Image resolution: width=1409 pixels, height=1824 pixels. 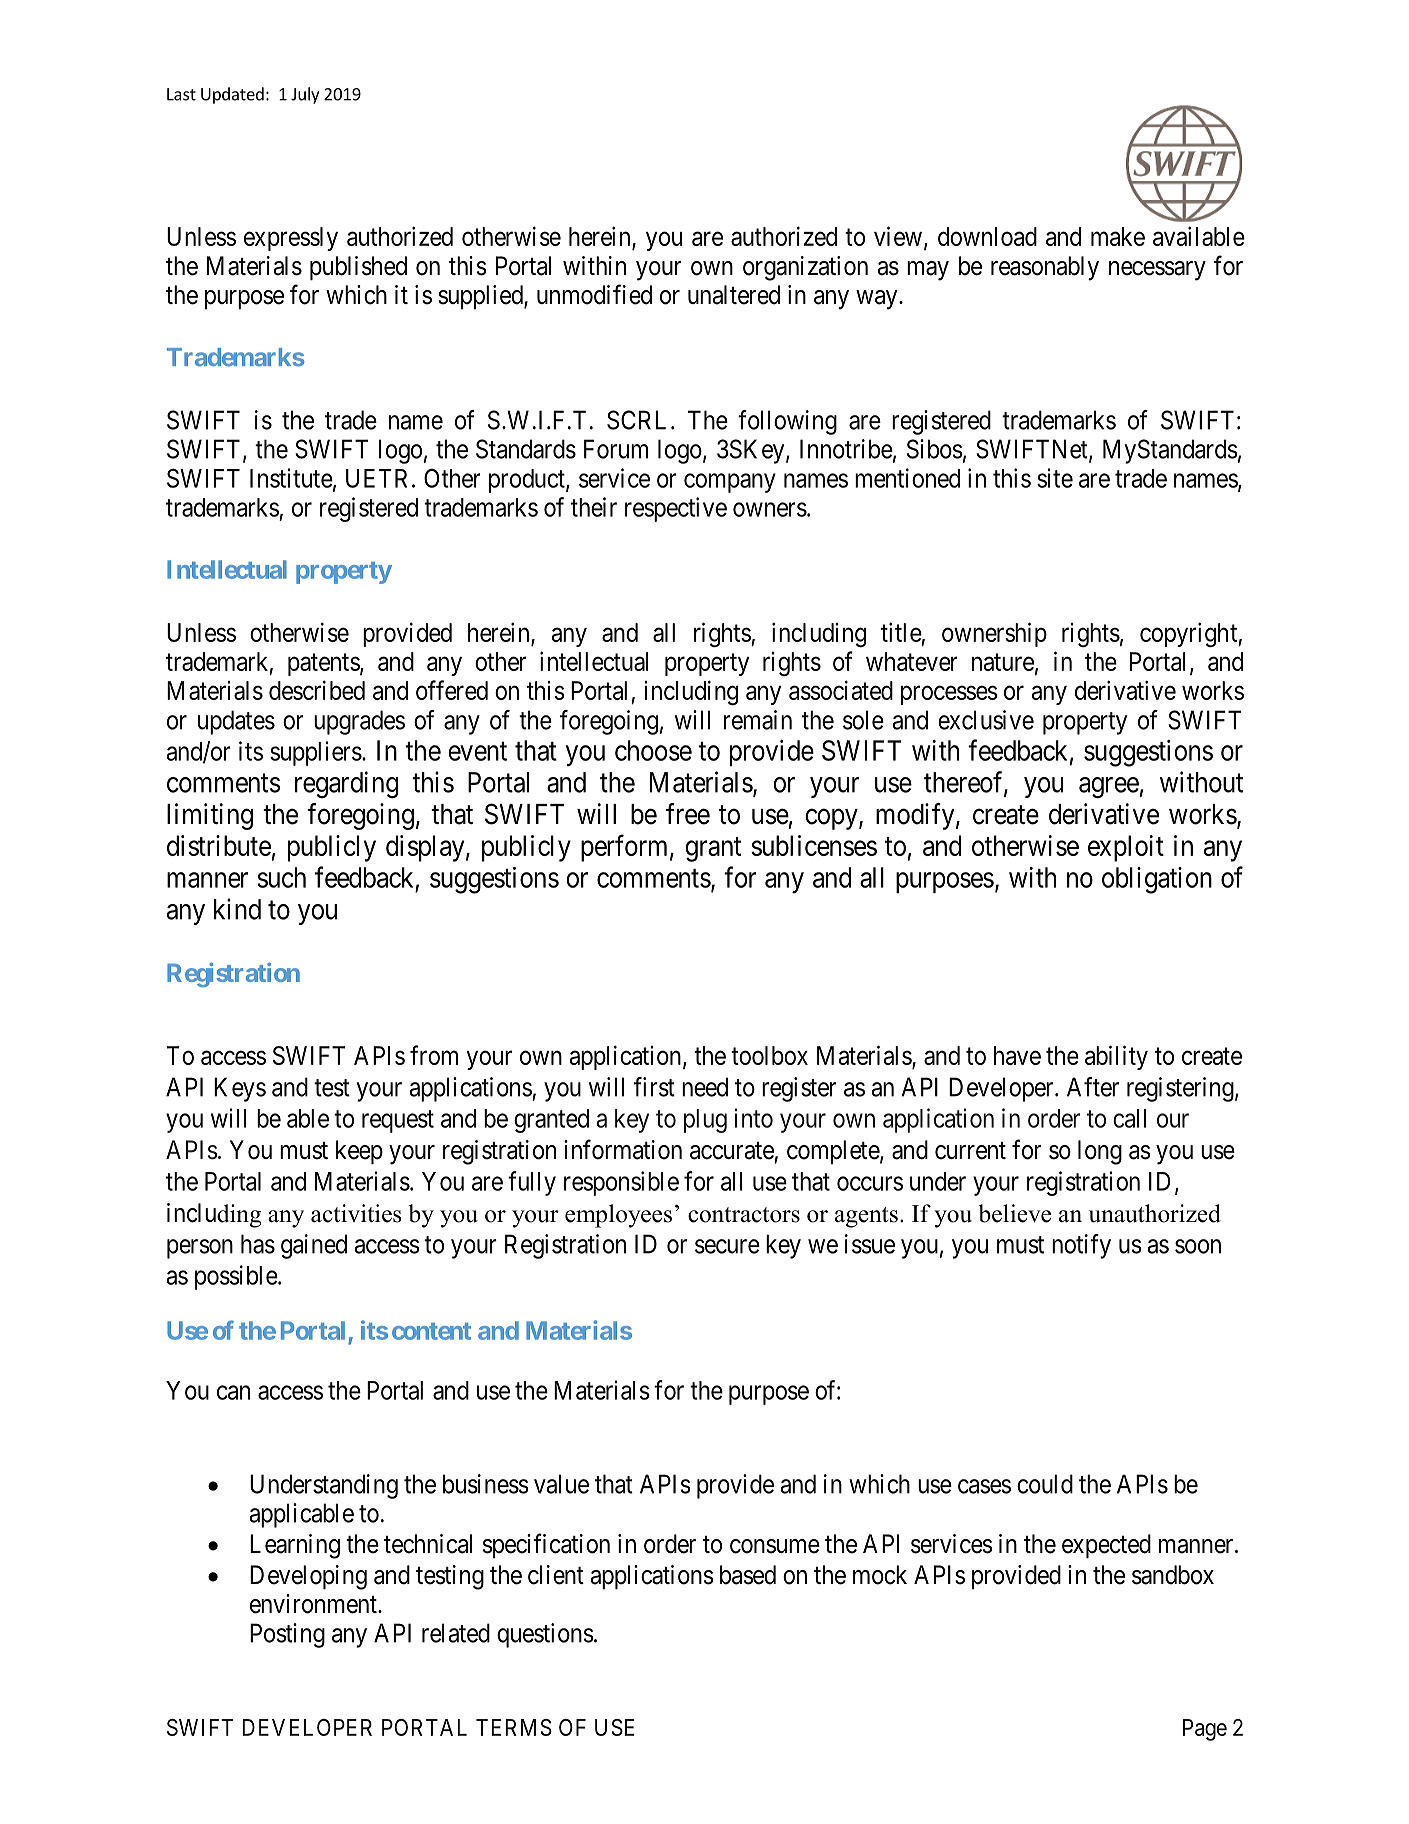 What do you see at coordinates (805, 268) in the image?
I see `organization` at bounding box center [805, 268].
